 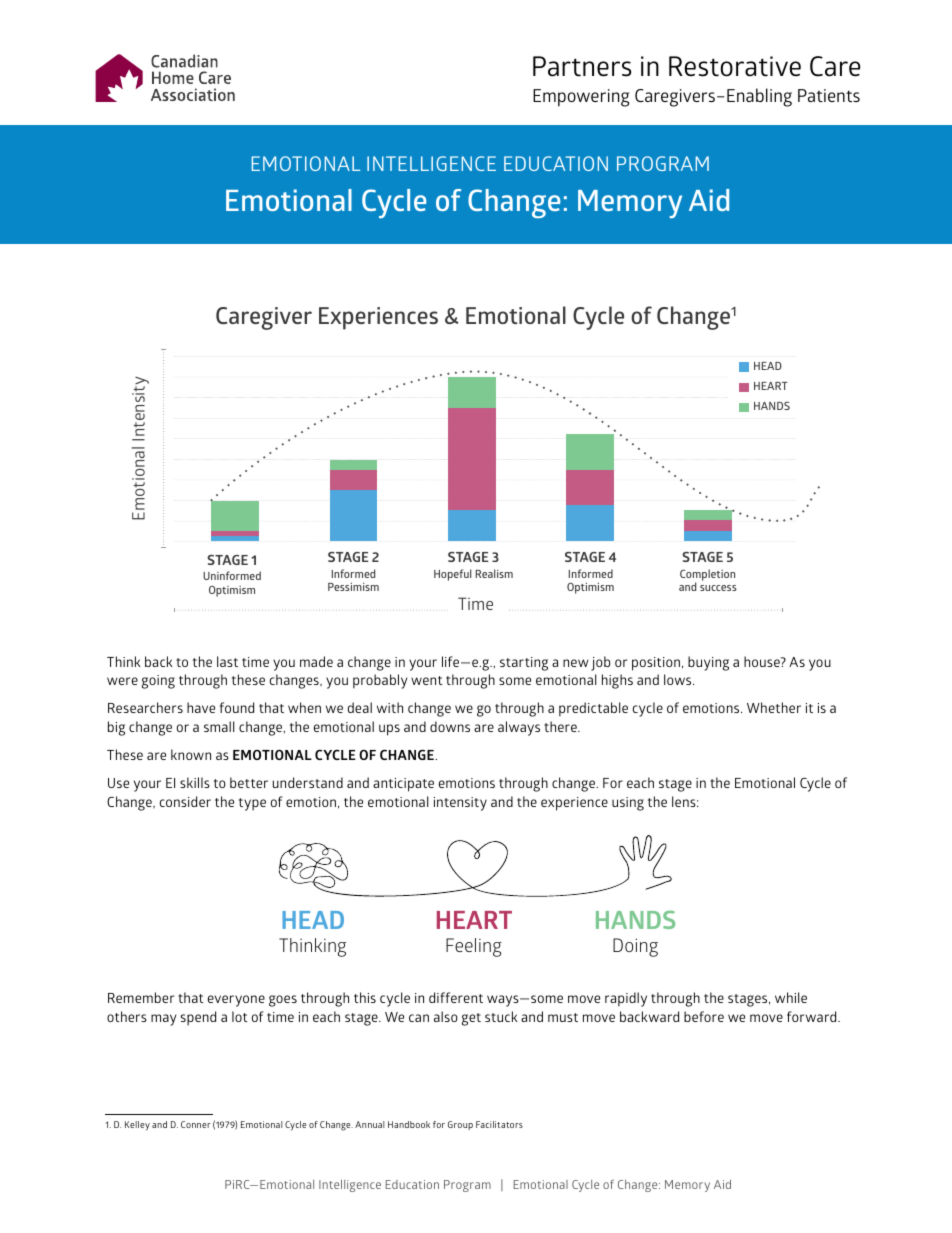 What do you see at coordinates (581, 98) in the screenshot?
I see `Empowering` at bounding box center [581, 98].
